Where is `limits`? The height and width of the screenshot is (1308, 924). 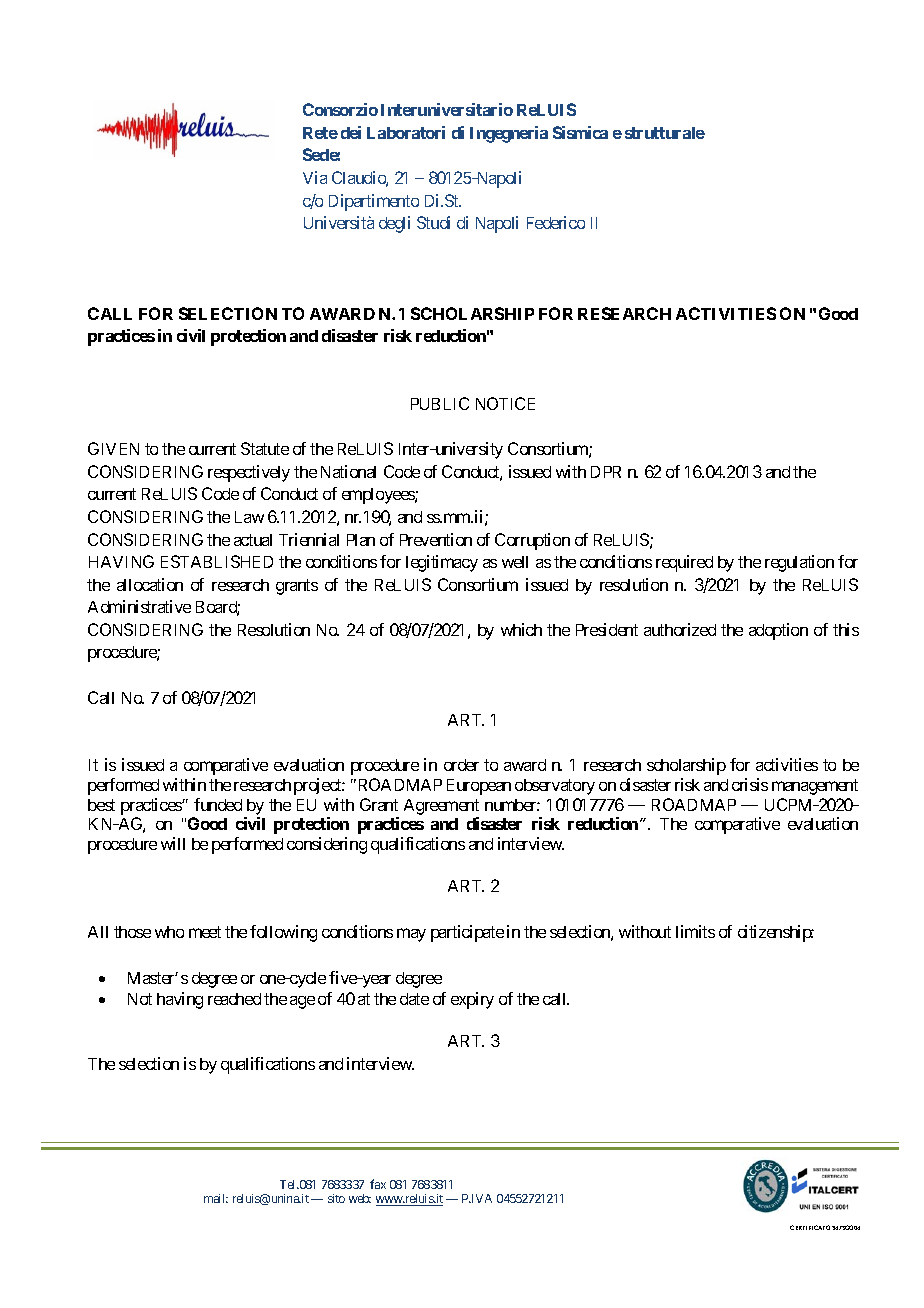
limits is located at coordinates (695, 931).
